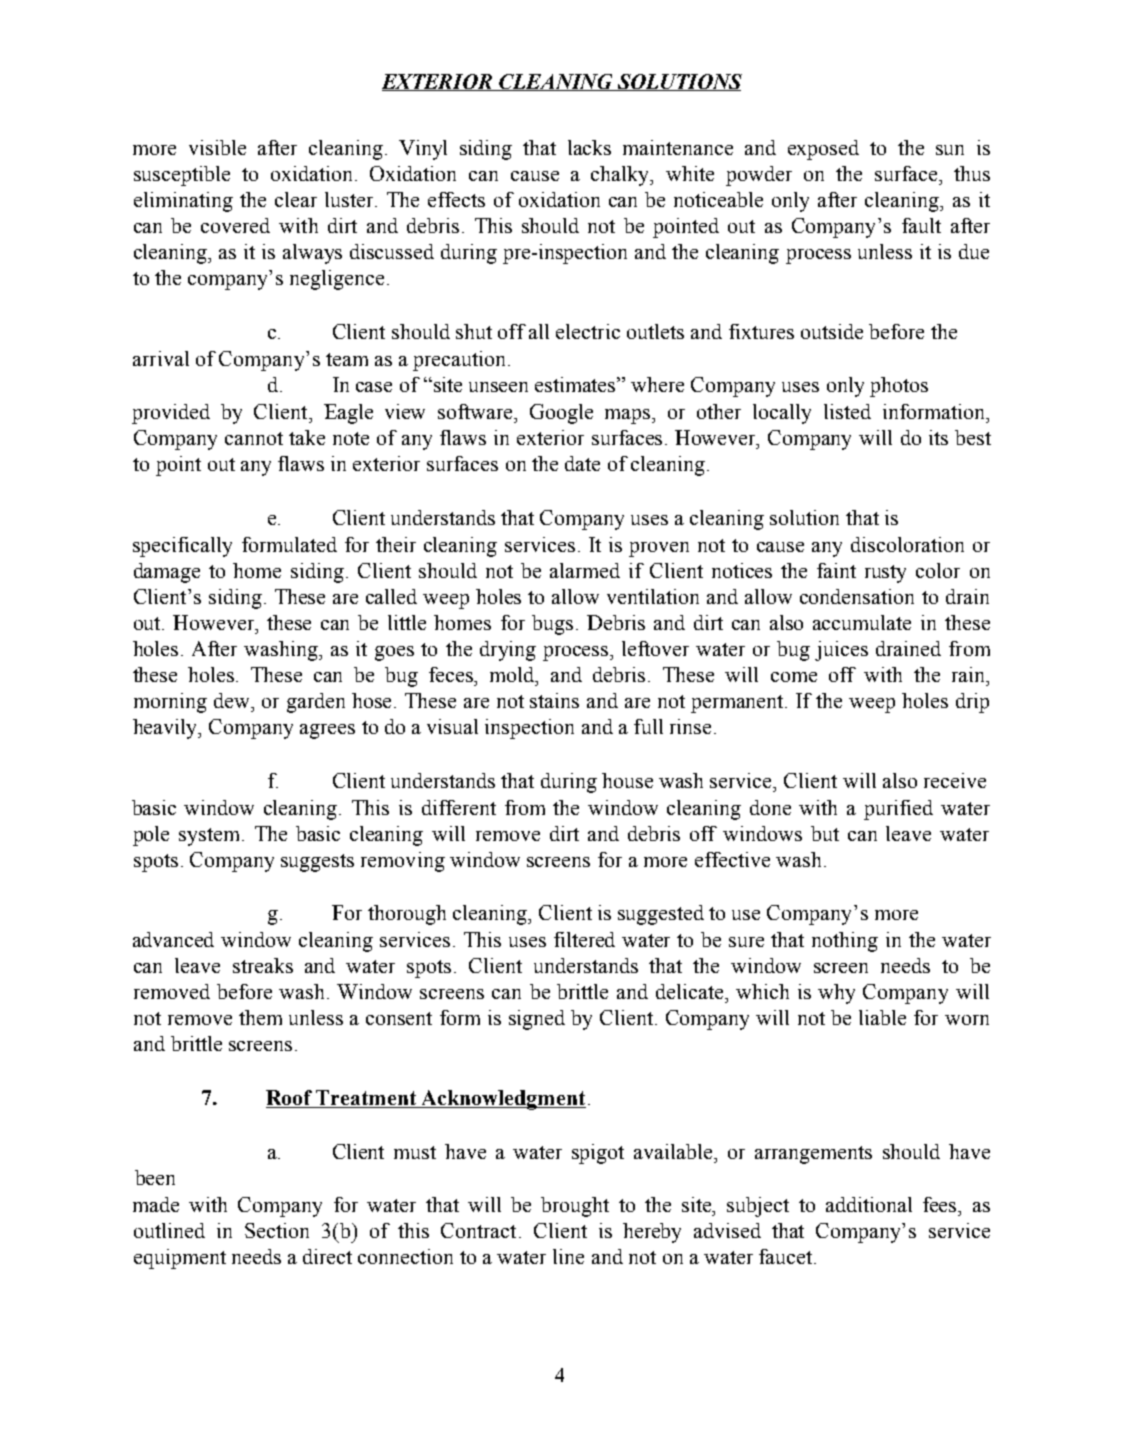 This document has width=1122, height=1452. I want to click on Section, so click(277, 1230).
